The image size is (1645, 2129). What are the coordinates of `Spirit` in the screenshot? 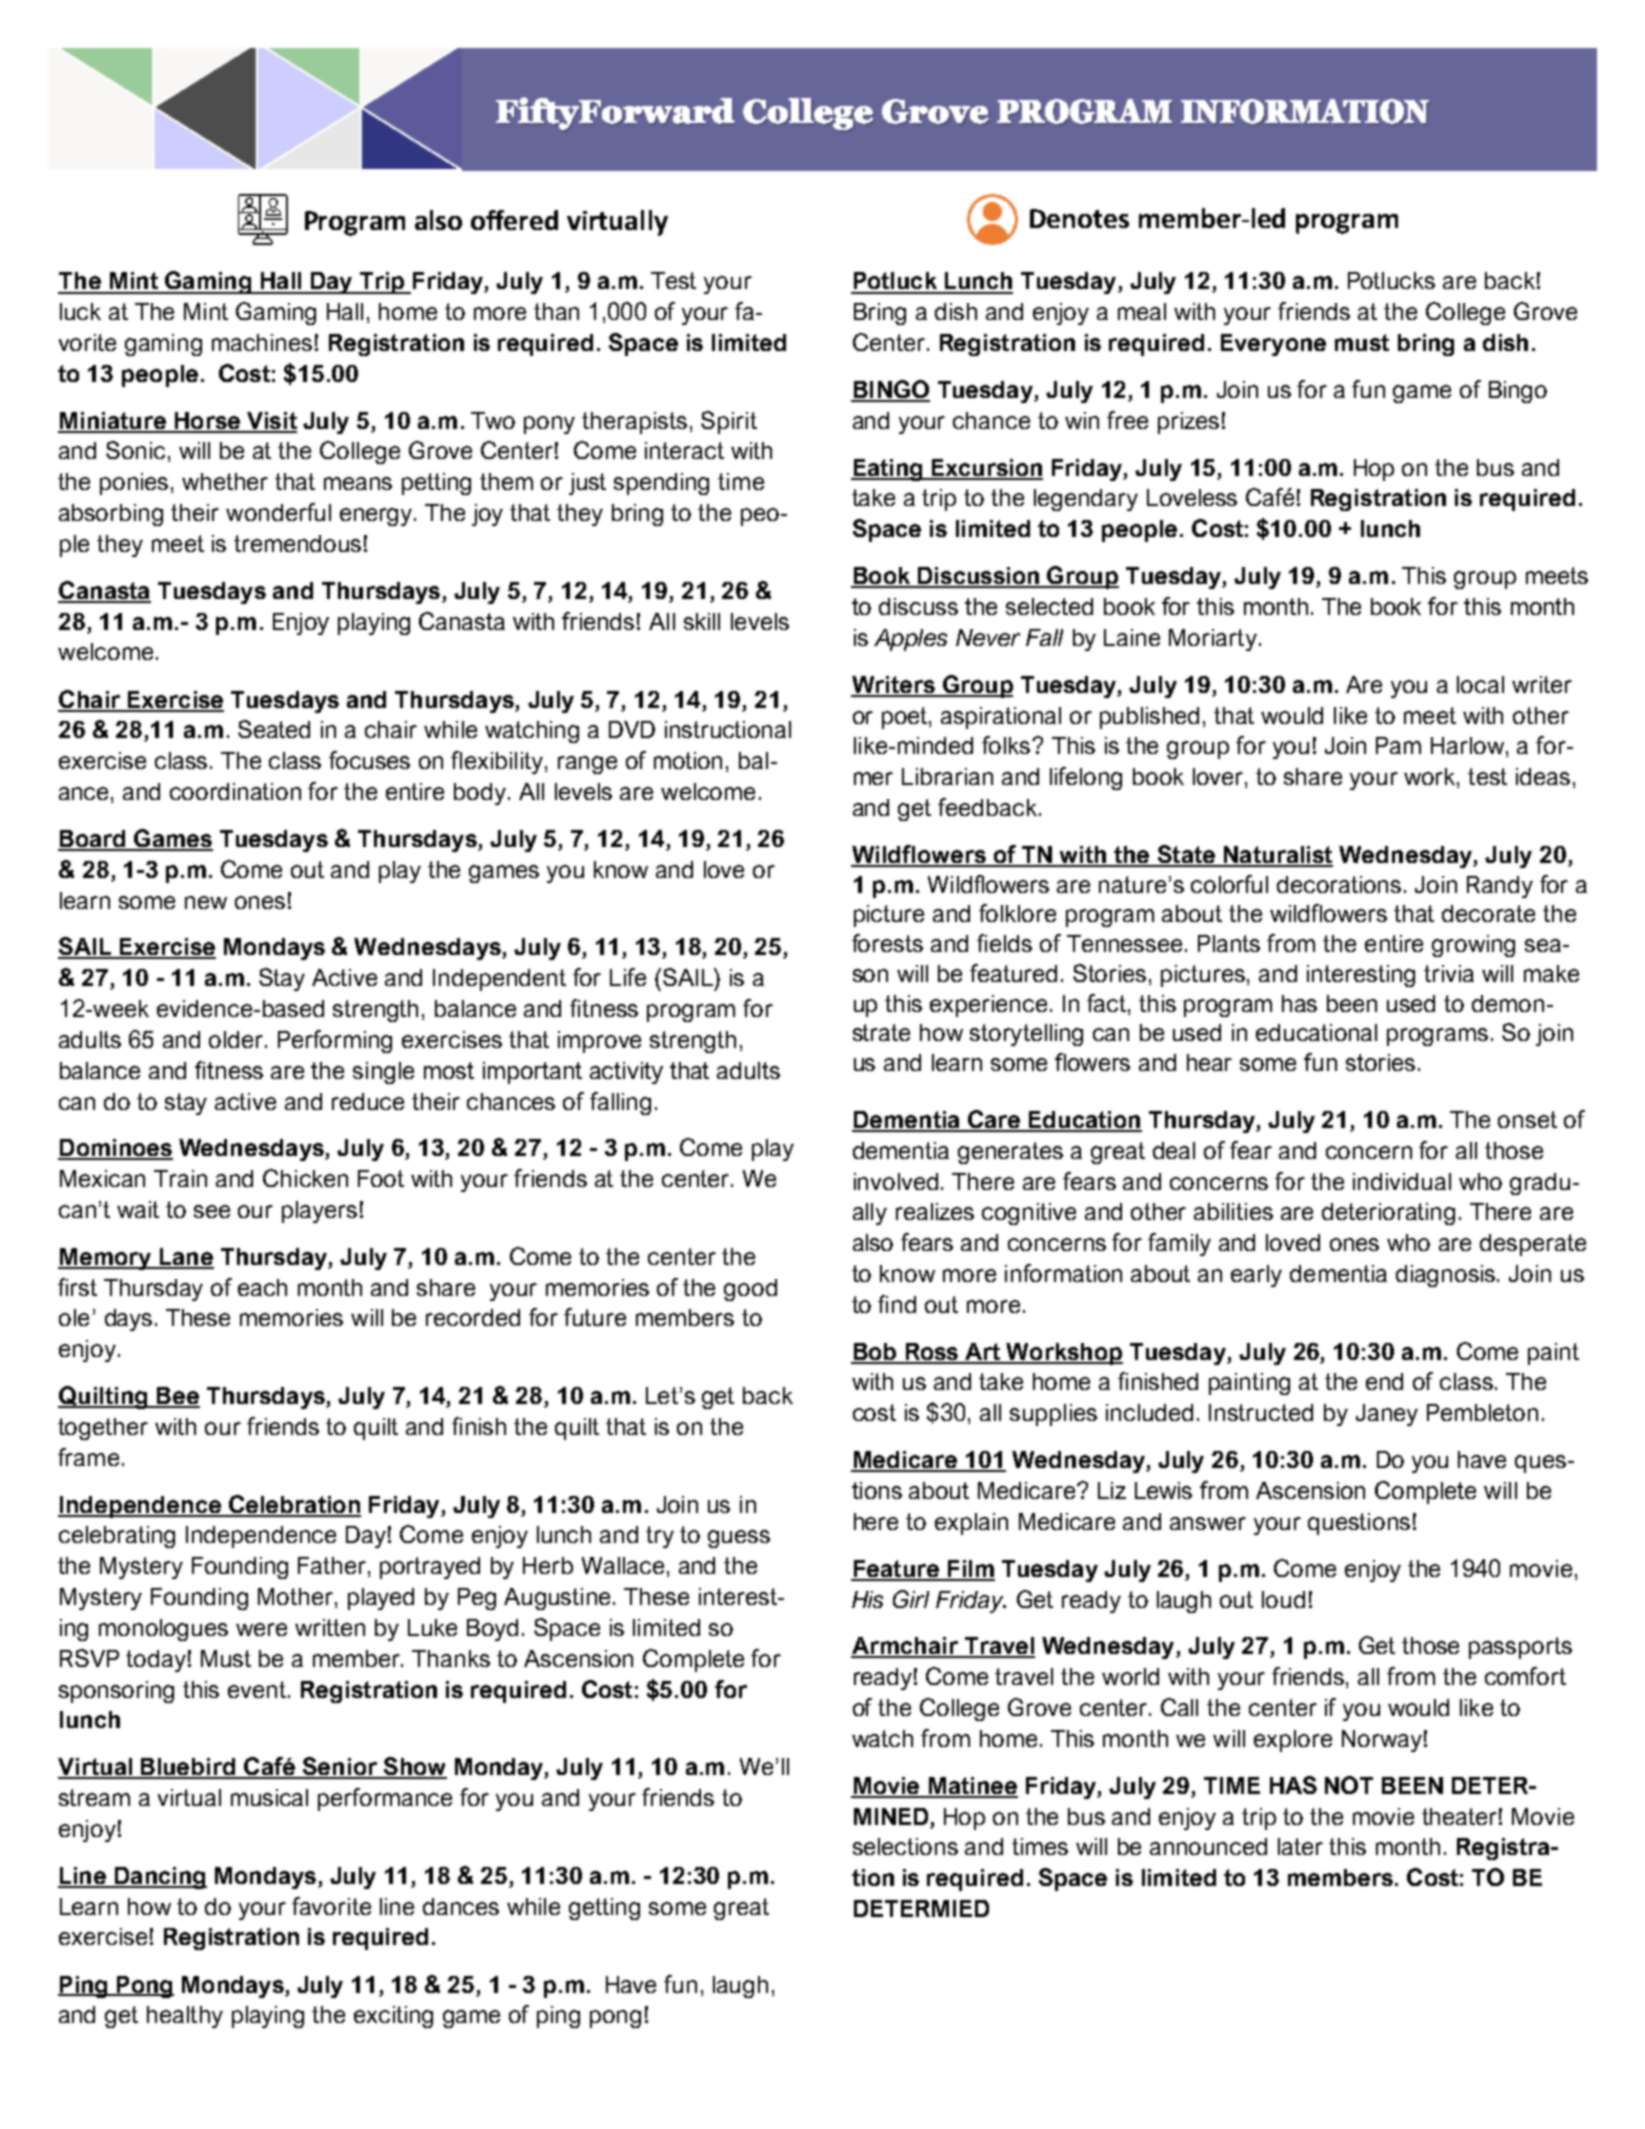 It's located at (729, 422).
